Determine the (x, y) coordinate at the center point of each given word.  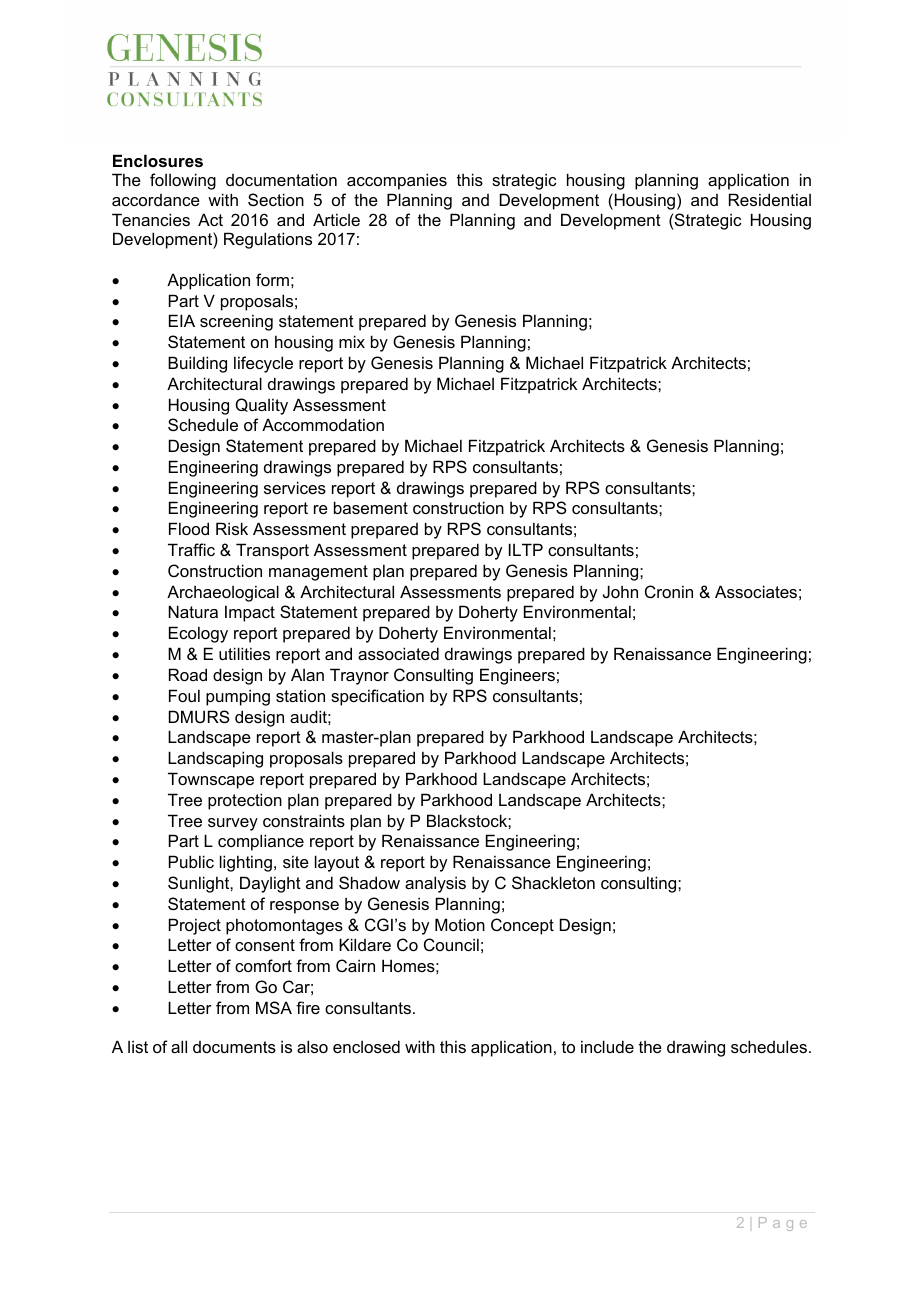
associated (398, 653)
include (607, 1046)
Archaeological (223, 593)
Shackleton (553, 882)
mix (352, 341)
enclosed (366, 1046)
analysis (435, 884)
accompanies (397, 181)
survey (233, 824)
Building (197, 364)
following (183, 181)
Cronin (669, 591)
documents (234, 1047)
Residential (770, 199)
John (620, 591)
